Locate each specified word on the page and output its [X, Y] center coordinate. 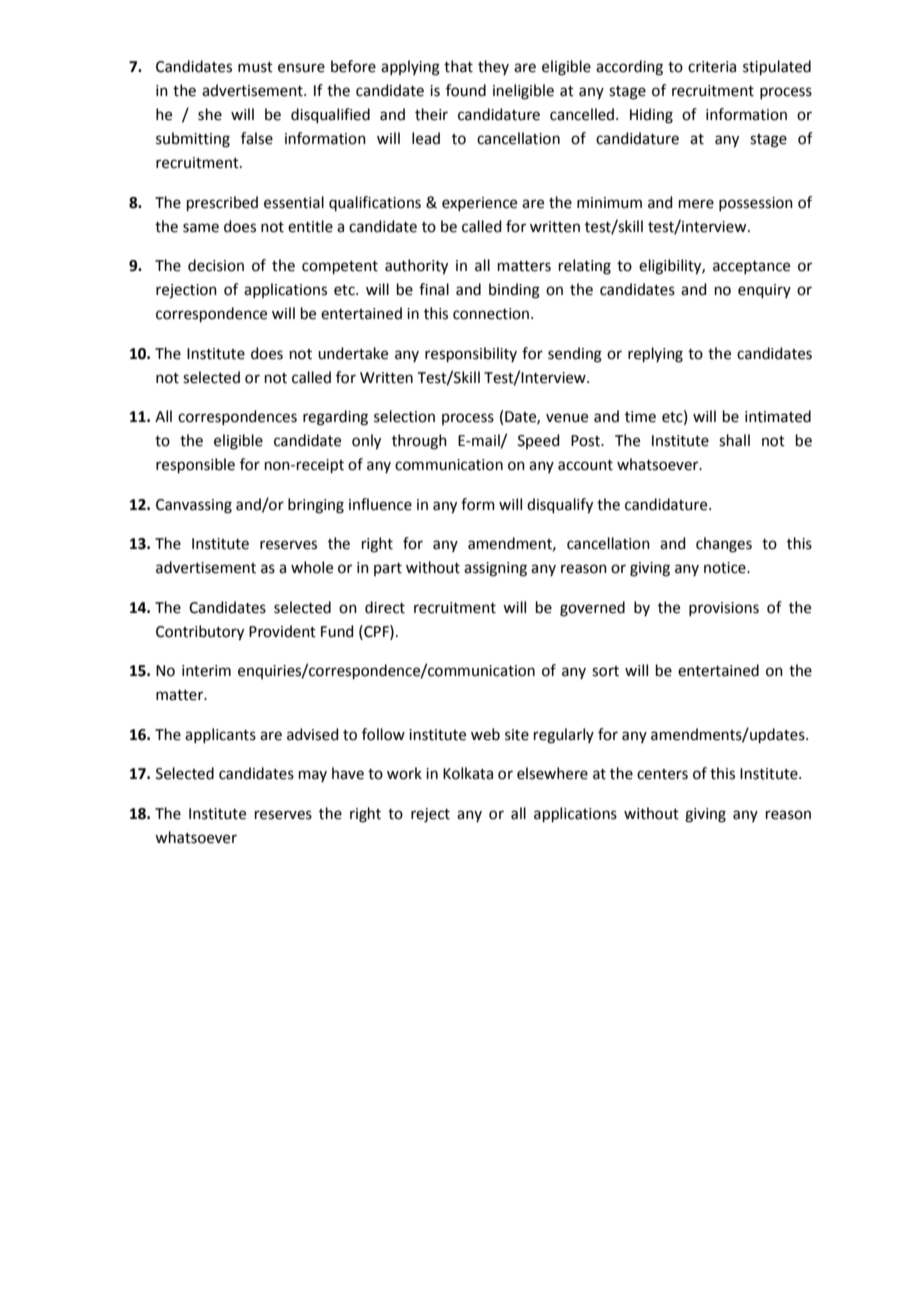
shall [734, 440]
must [255, 67]
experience [479, 204]
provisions [724, 609]
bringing [316, 506]
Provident [282, 631]
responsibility [471, 354]
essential [294, 202]
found [466, 90]
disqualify [560, 506]
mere [696, 204]
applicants [220, 735]
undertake [353, 353]
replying [655, 355]
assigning [495, 569]
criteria [712, 67]
